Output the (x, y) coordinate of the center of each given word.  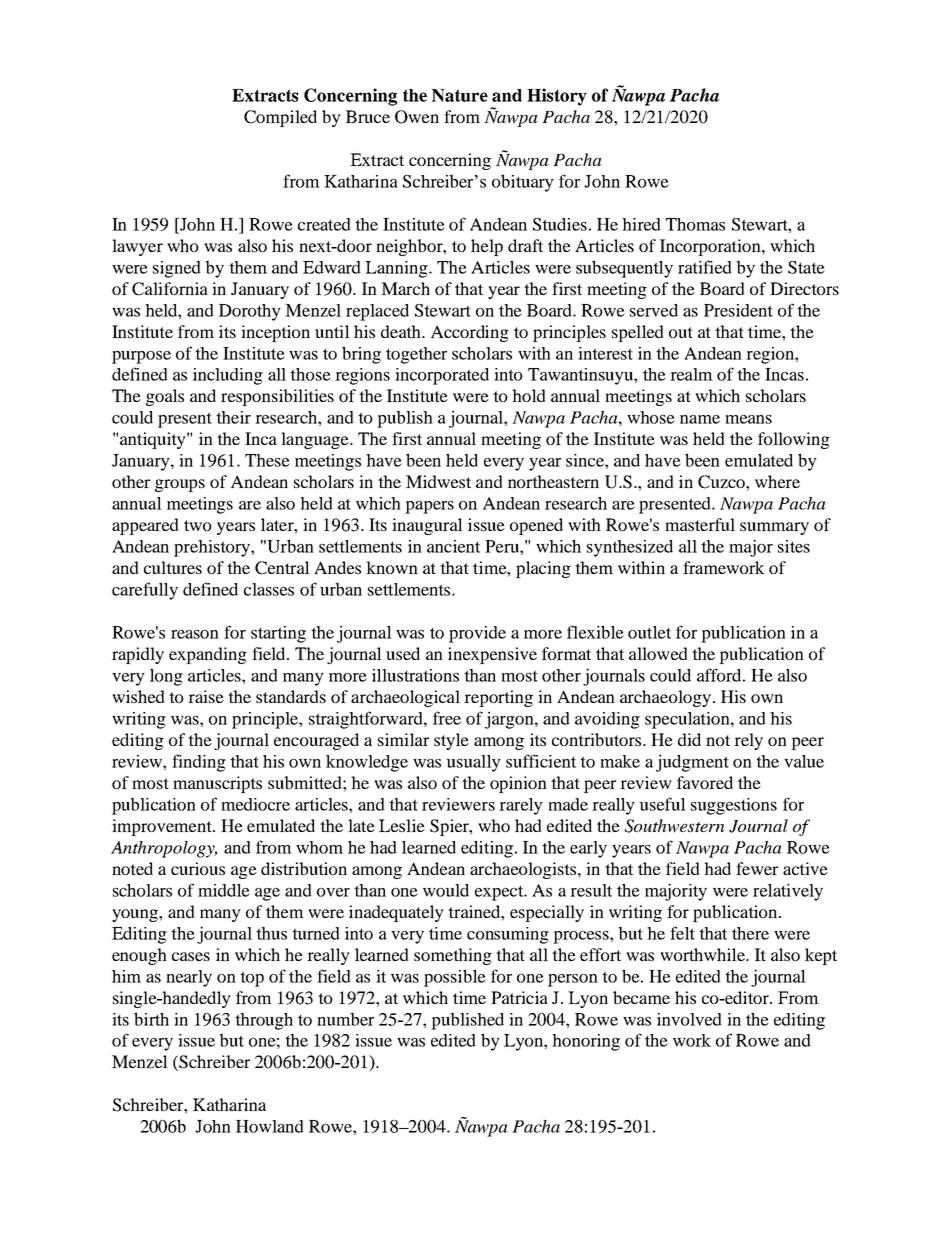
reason (195, 634)
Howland (270, 1126)
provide (477, 634)
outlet (649, 632)
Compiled (280, 118)
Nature (460, 95)
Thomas (695, 224)
